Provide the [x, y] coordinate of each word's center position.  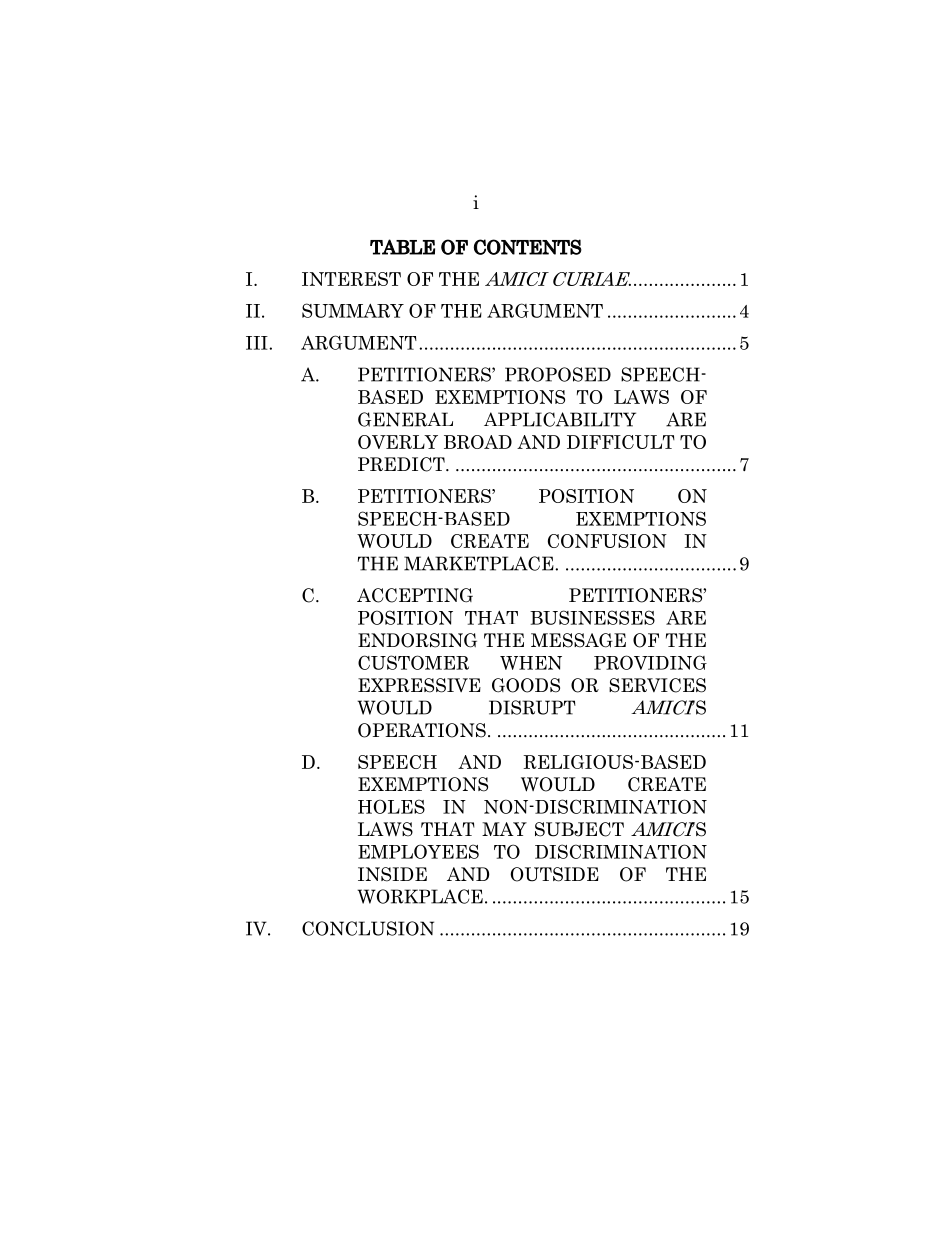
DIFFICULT [621, 442]
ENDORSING [417, 640]
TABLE [402, 247]
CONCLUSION [368, 928]
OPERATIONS [422, 730]
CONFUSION [607, 541]
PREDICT [402, 464]
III [258, 343]
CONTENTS [528, 247]
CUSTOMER [413, 662]
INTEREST [351, 279]
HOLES [391, 806]
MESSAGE [578, 640]
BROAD [478, 442]
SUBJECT [579, 829]
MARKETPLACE [480, 563]
